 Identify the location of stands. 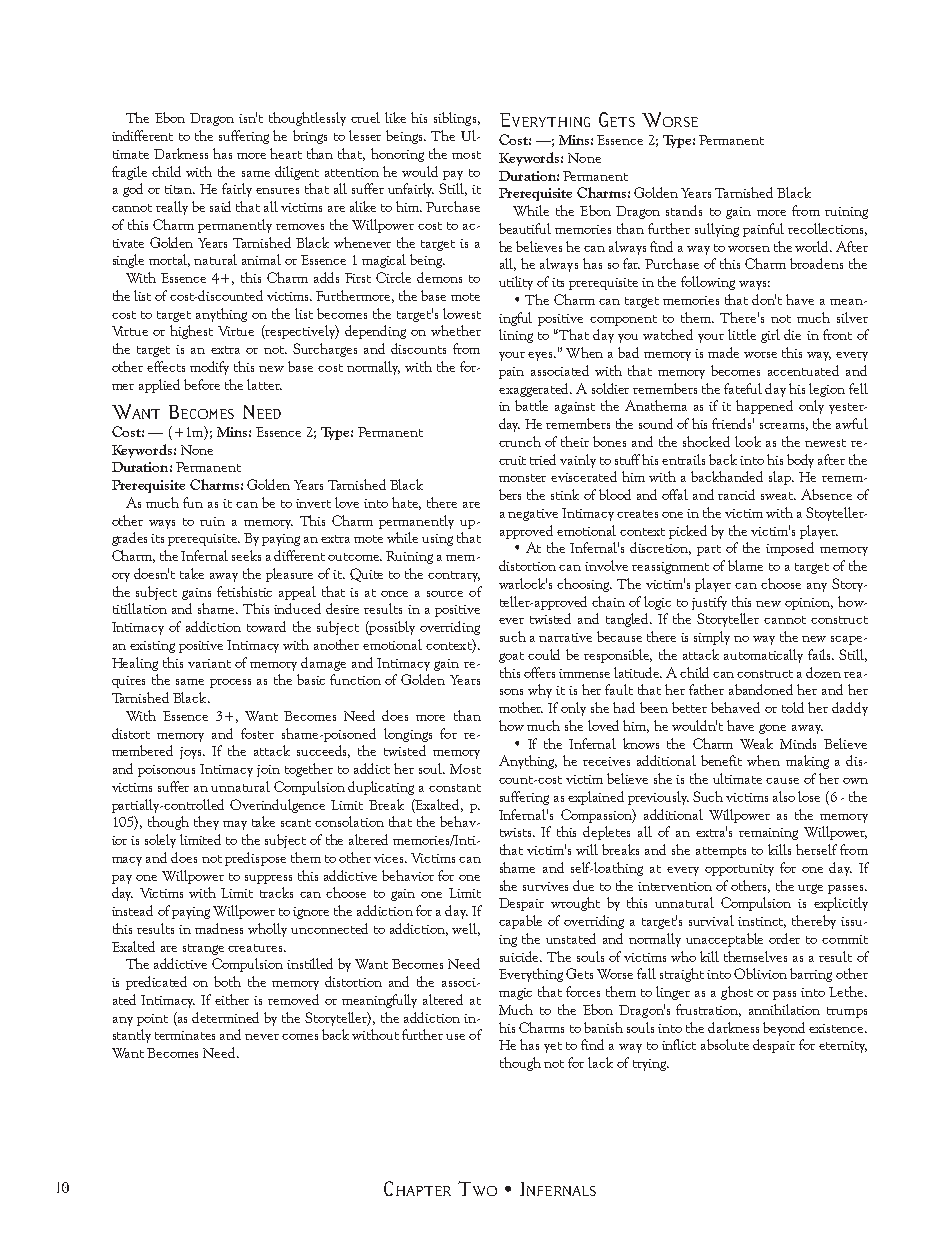
(684, 210).
